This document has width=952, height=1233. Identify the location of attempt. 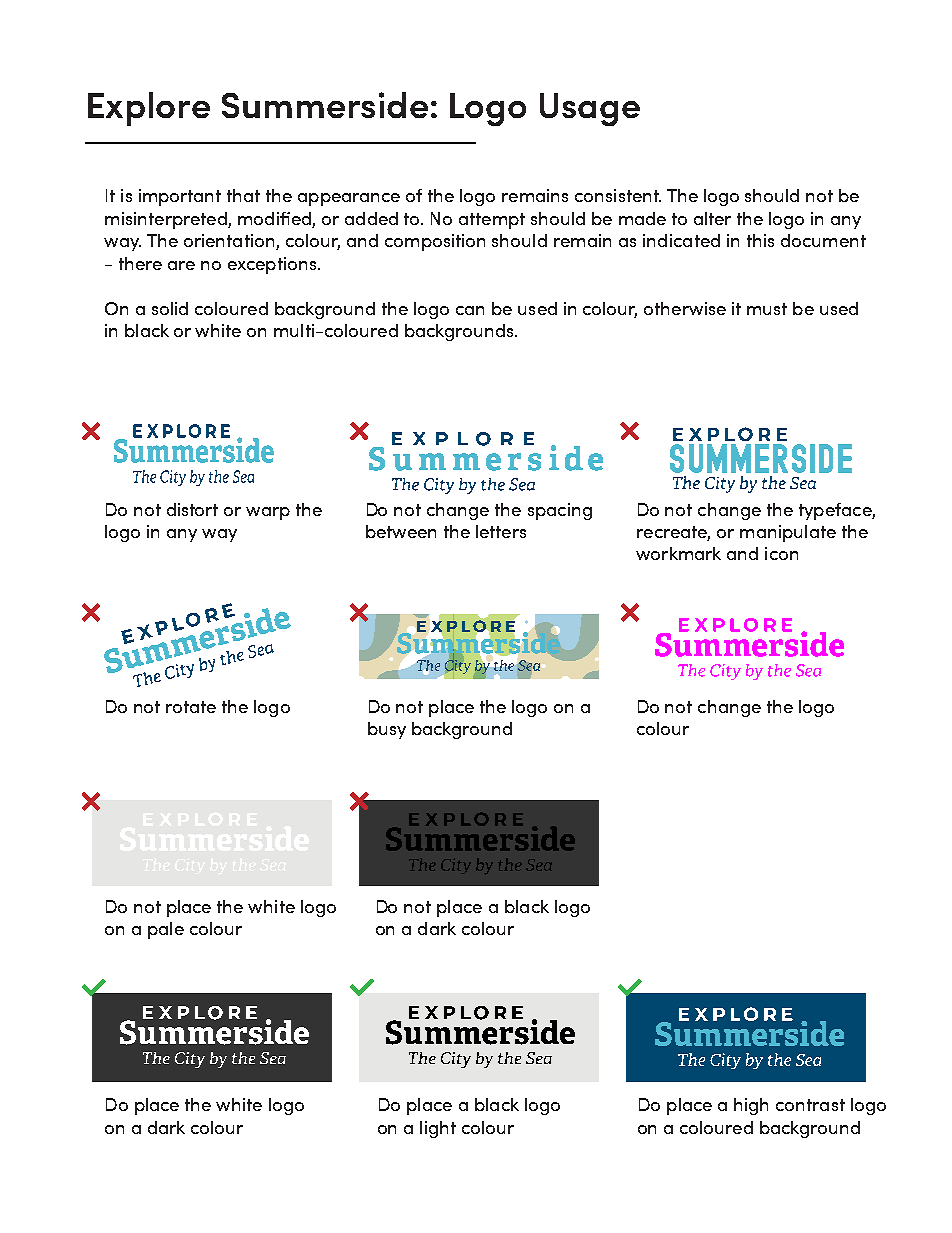
(492, 221).
